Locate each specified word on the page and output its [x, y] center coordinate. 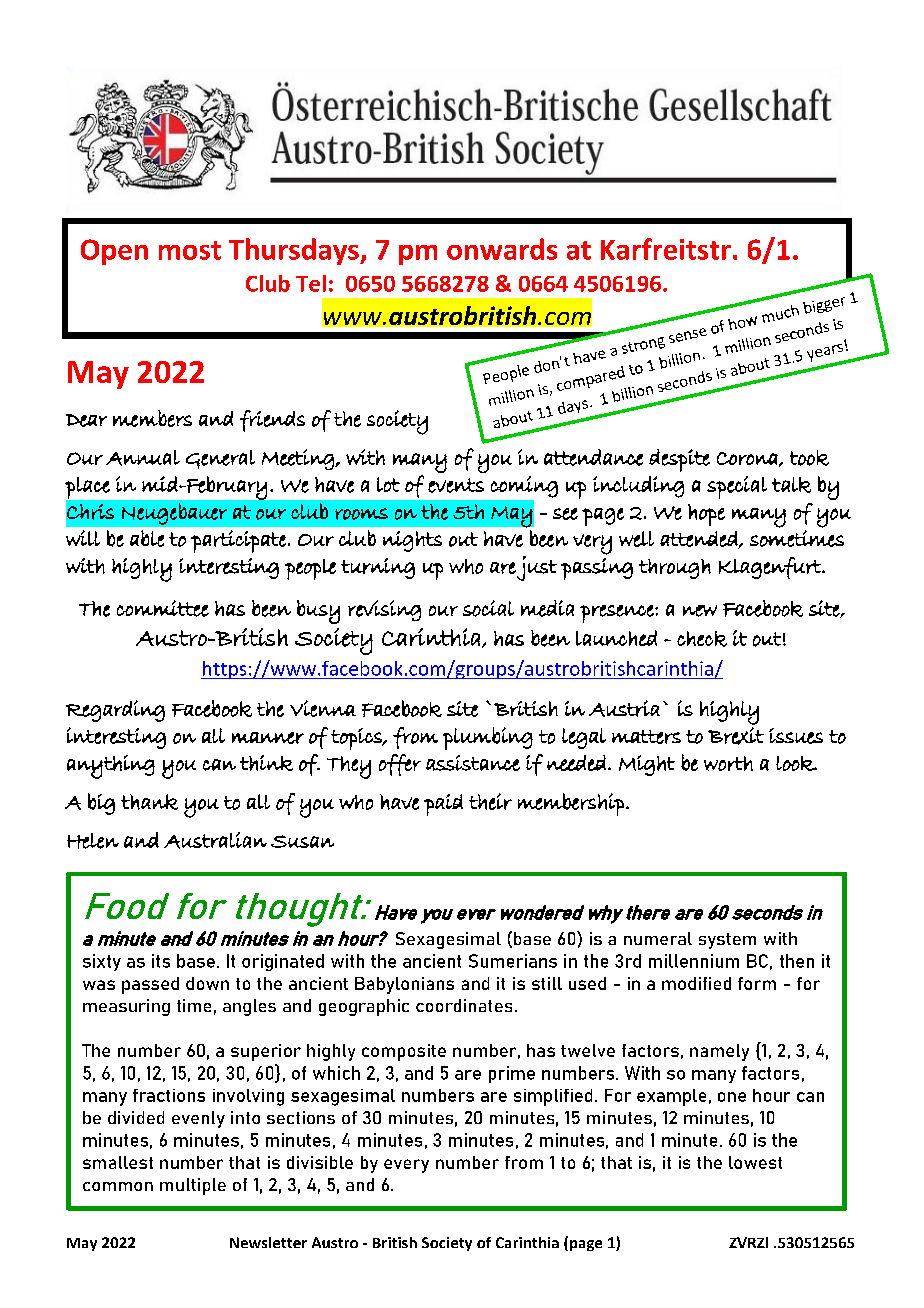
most [190, 250]
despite [679, 460]
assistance [473, 763]
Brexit [736, 736]
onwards [502, 249]
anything [111, 767]
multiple [193, 1186]
